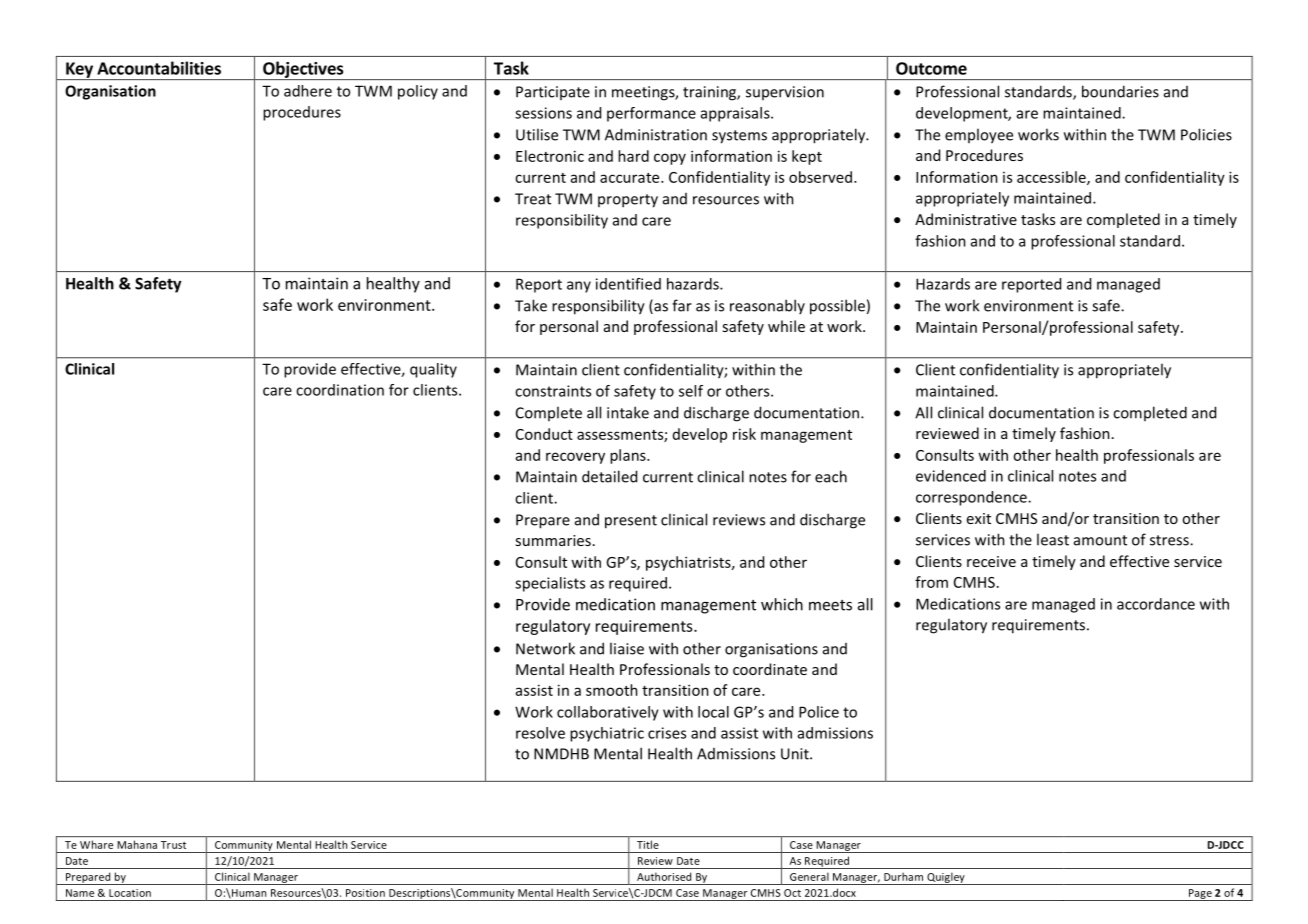 Image resolution: width=1308 pixels, height=924 pixels. What do you see at coordinates (612, 690) in the image?
I see `smooth` at bounding box center [612, 690].
